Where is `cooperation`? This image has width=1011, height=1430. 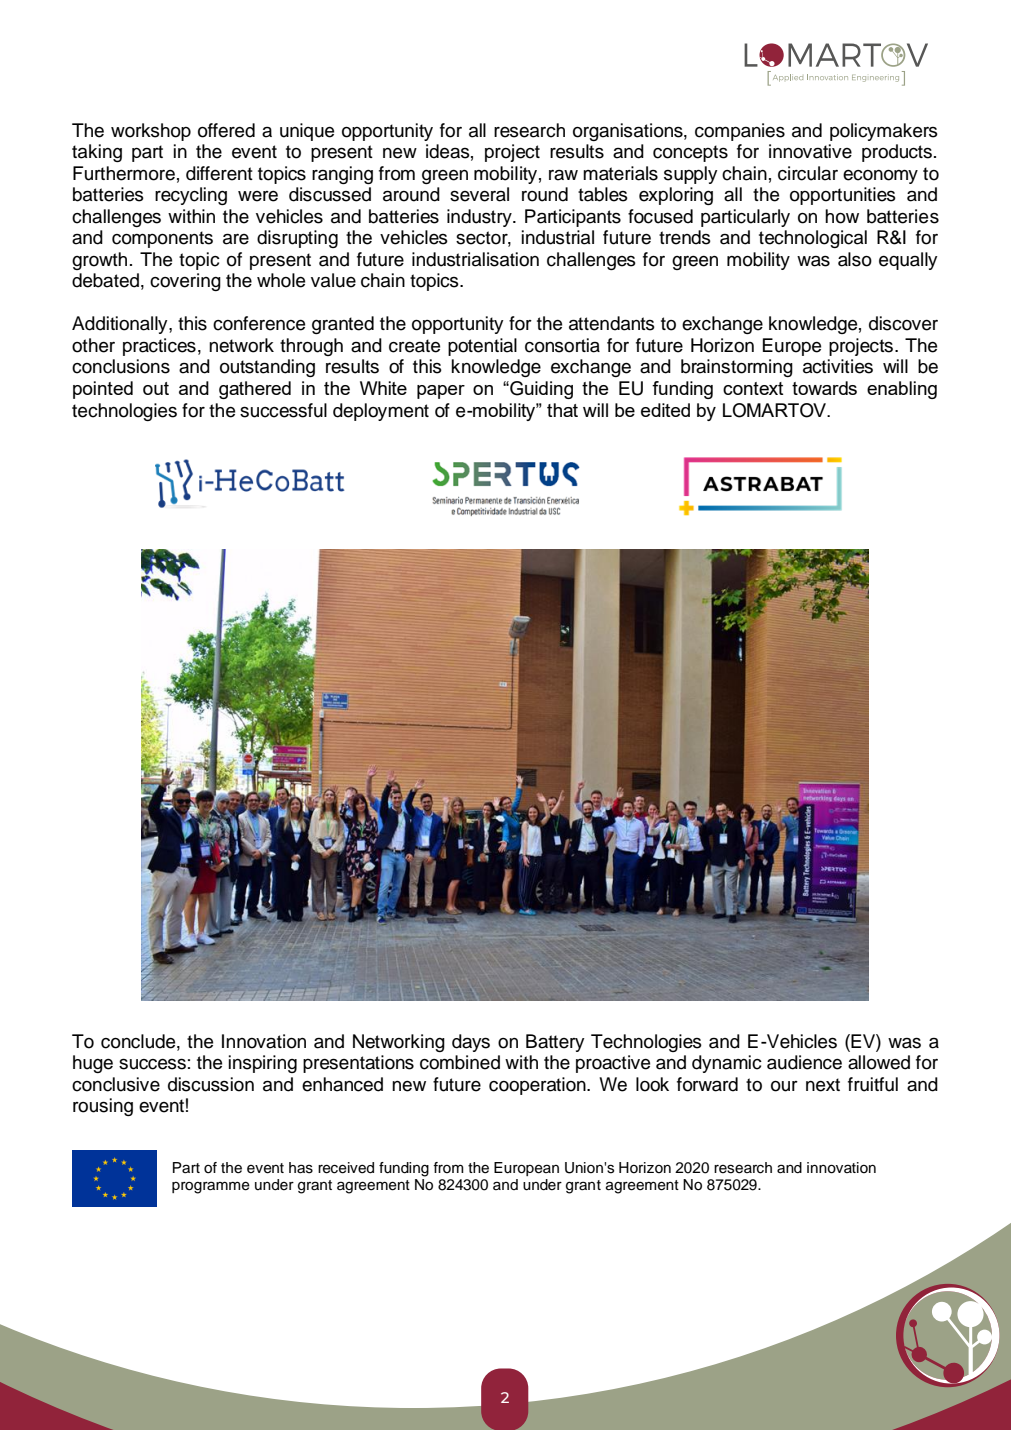
cooperation is located at coordinates (538, 1086).
